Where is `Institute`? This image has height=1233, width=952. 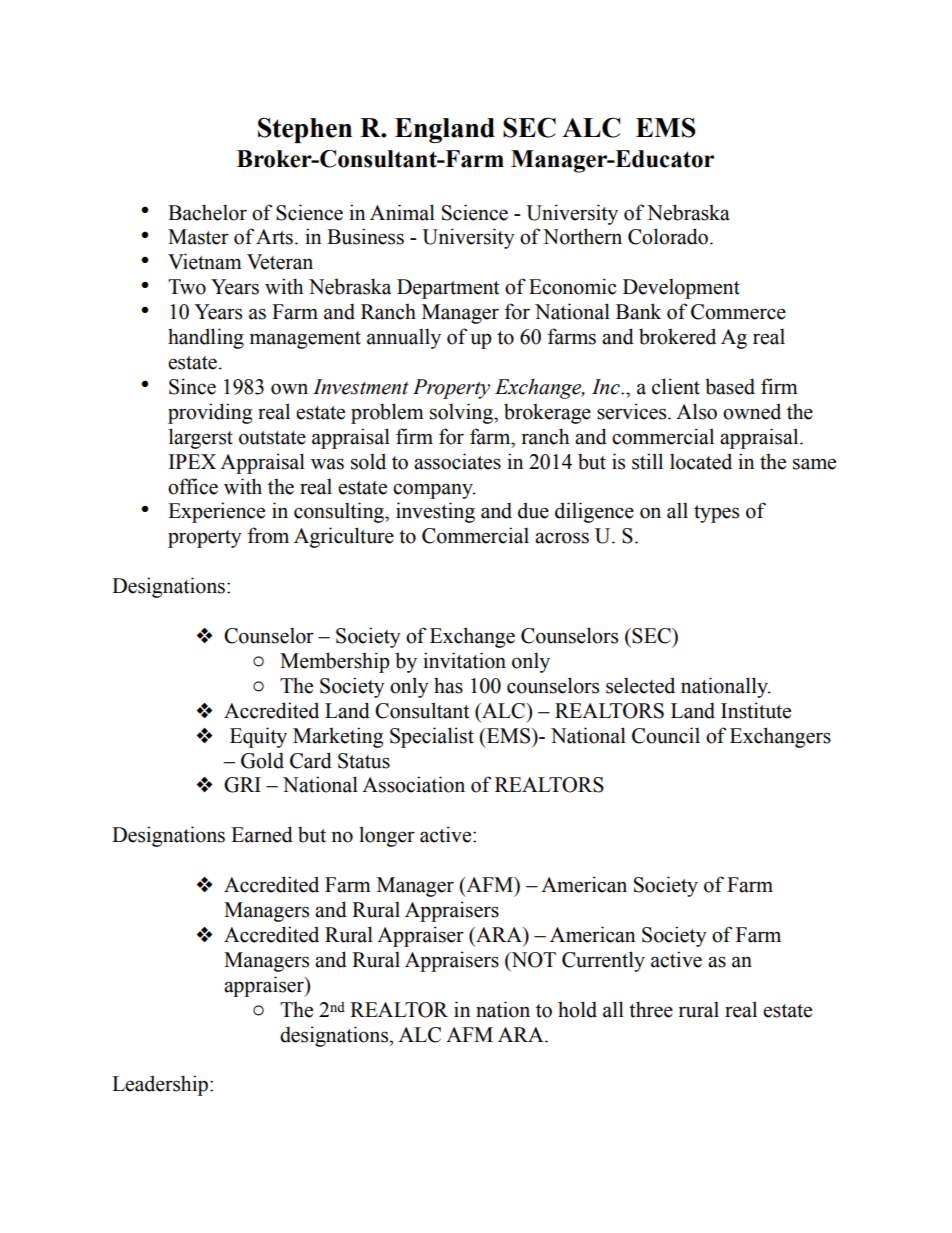
Institute is located at coordinates (756, 710).
